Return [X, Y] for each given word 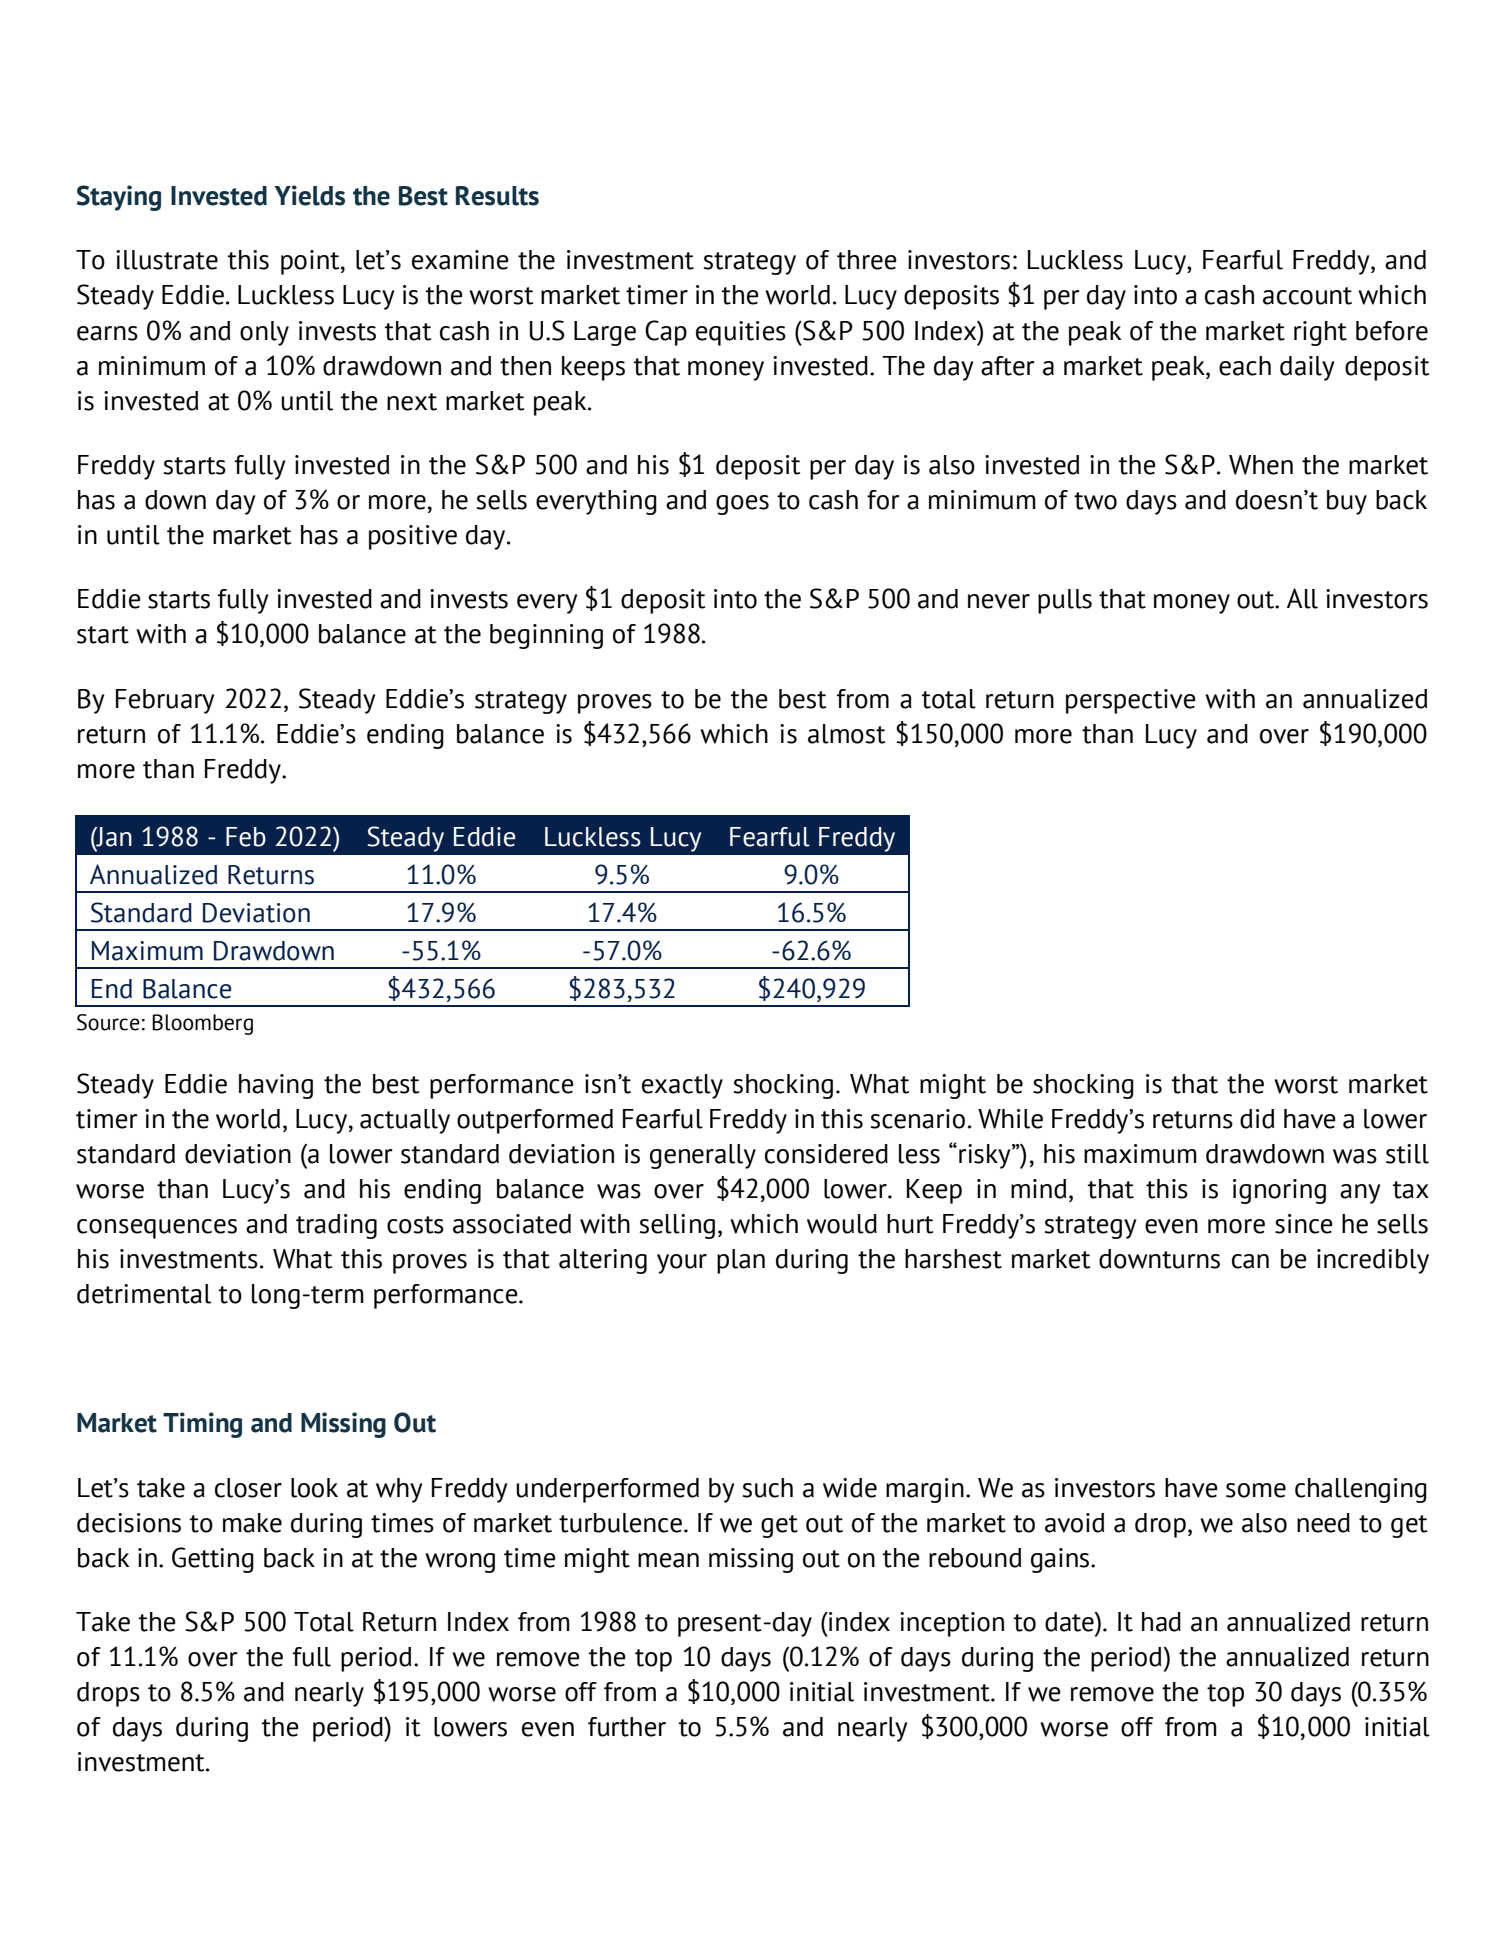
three [867, 260]
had [1161, 1622]
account [1307, 296]
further [627, 1727]
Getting [213, 1560]
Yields [309, 195]
